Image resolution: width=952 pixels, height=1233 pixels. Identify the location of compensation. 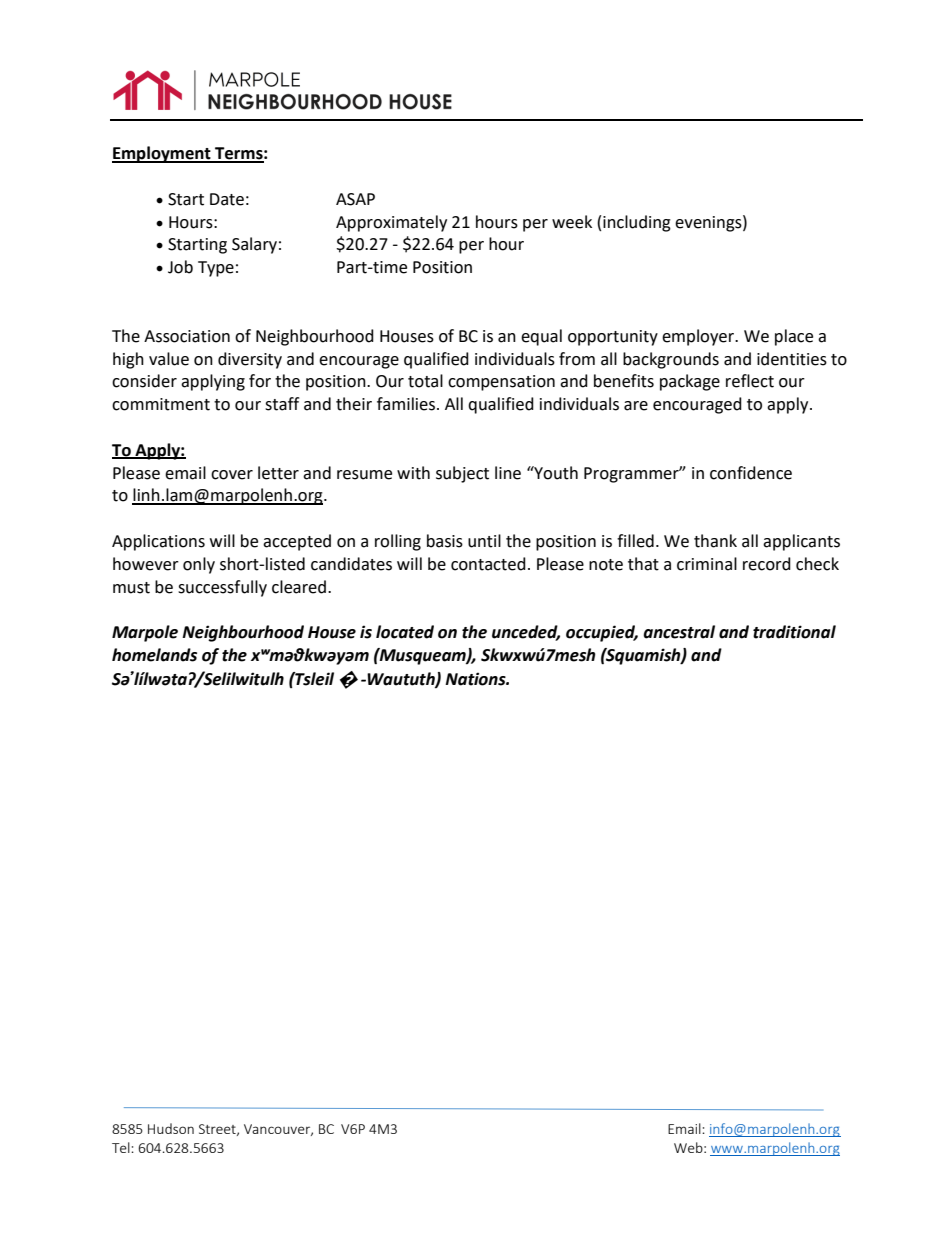
(501, 383).
